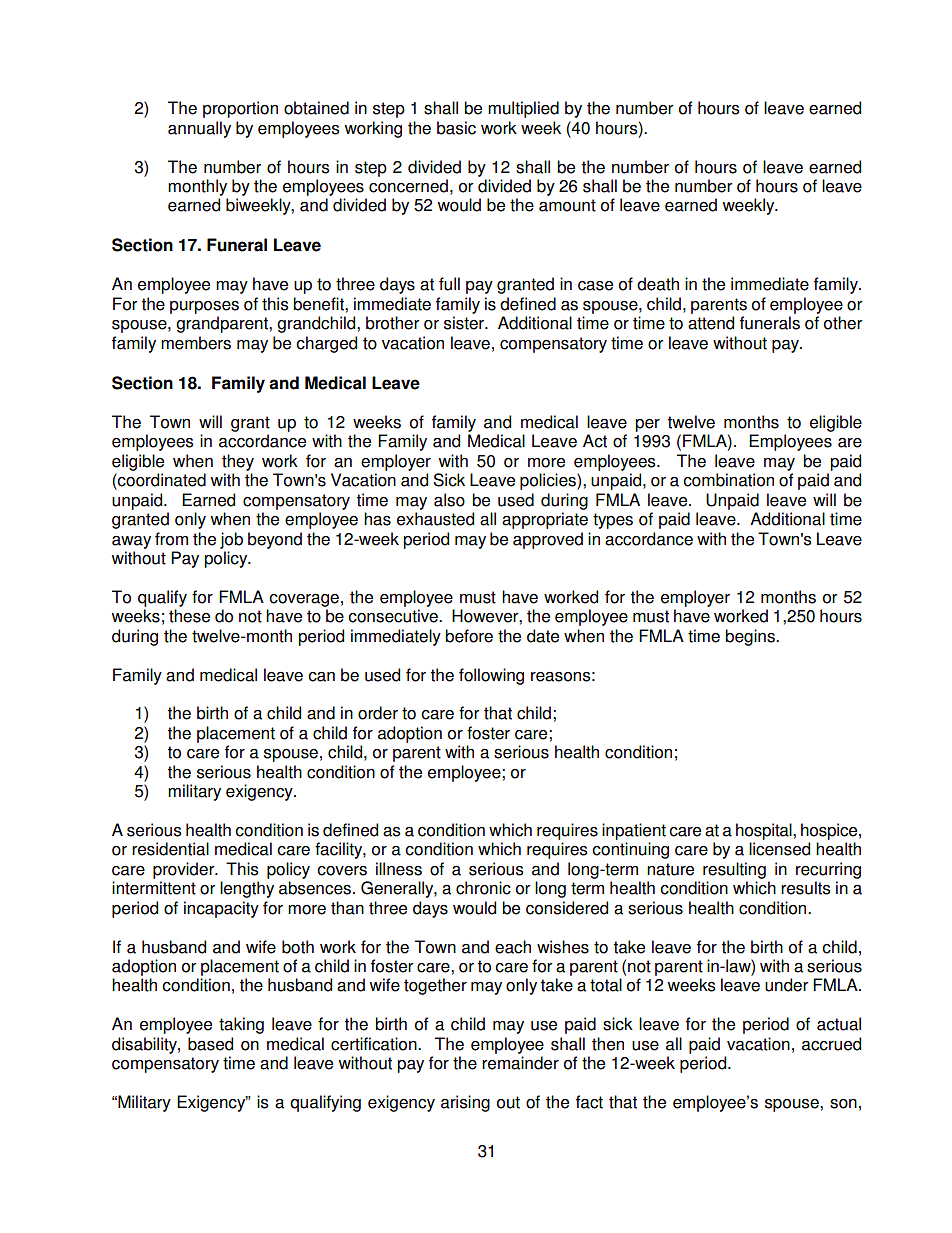 This screenshot has width=952, height=1233. What do you see at coordinates (483, 888) in the screenshot?
I see `chronic` at bounding box center [483, 888].
